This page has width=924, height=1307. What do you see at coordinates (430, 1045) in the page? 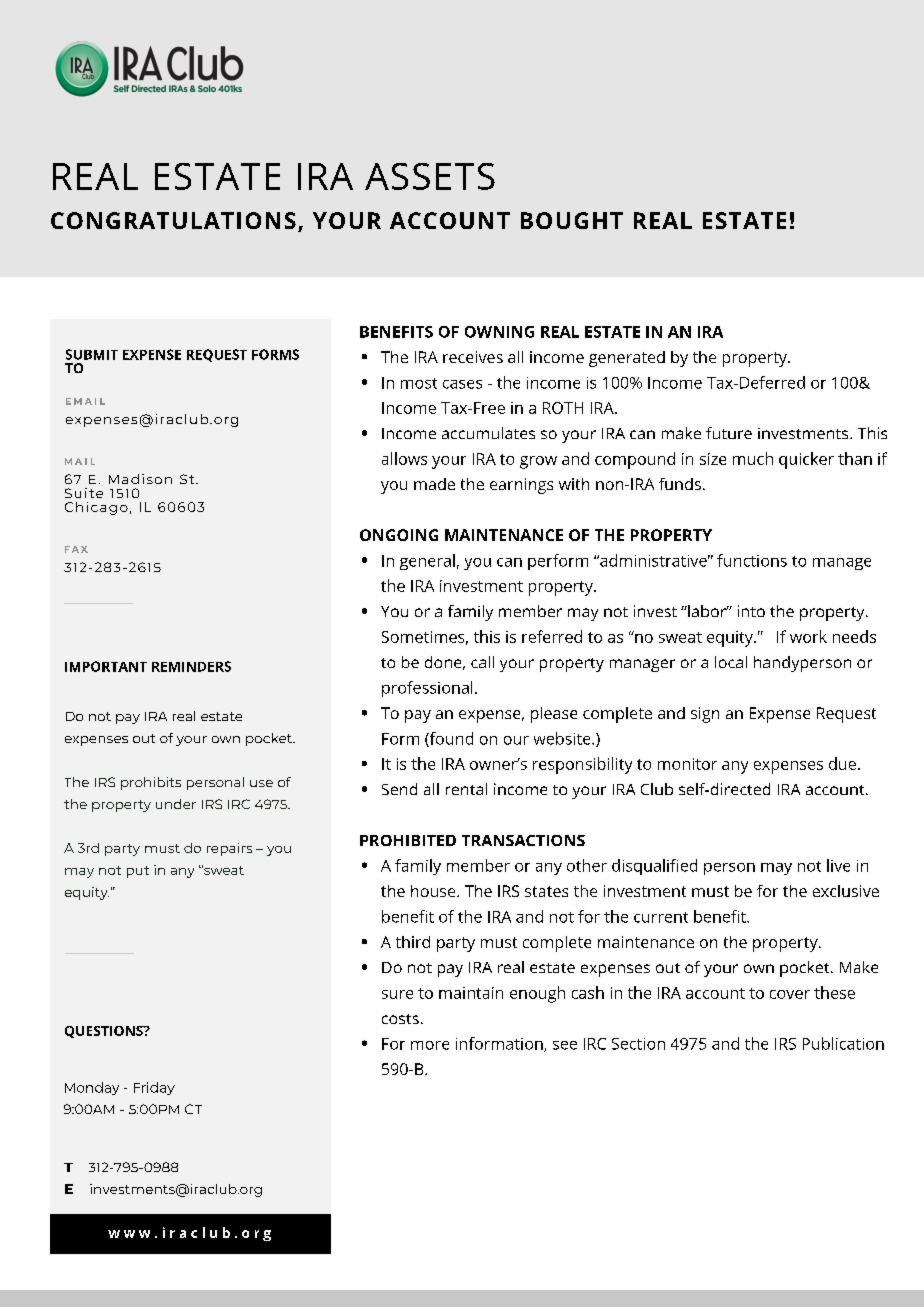
I see `more` at bounding box center [430, 1045].
